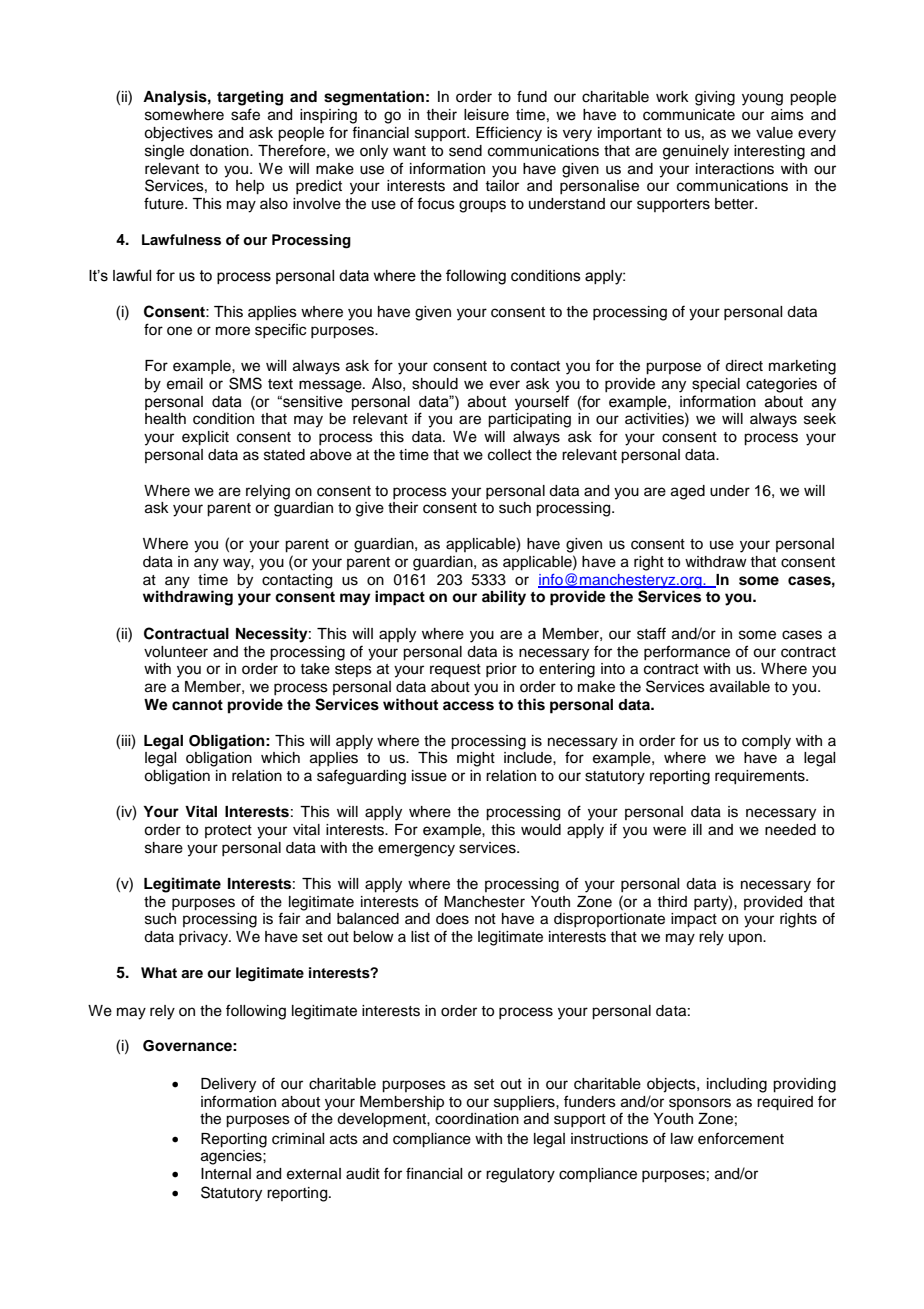 The image size is (924, 1309). I want to click on value, so click(774, 133).
